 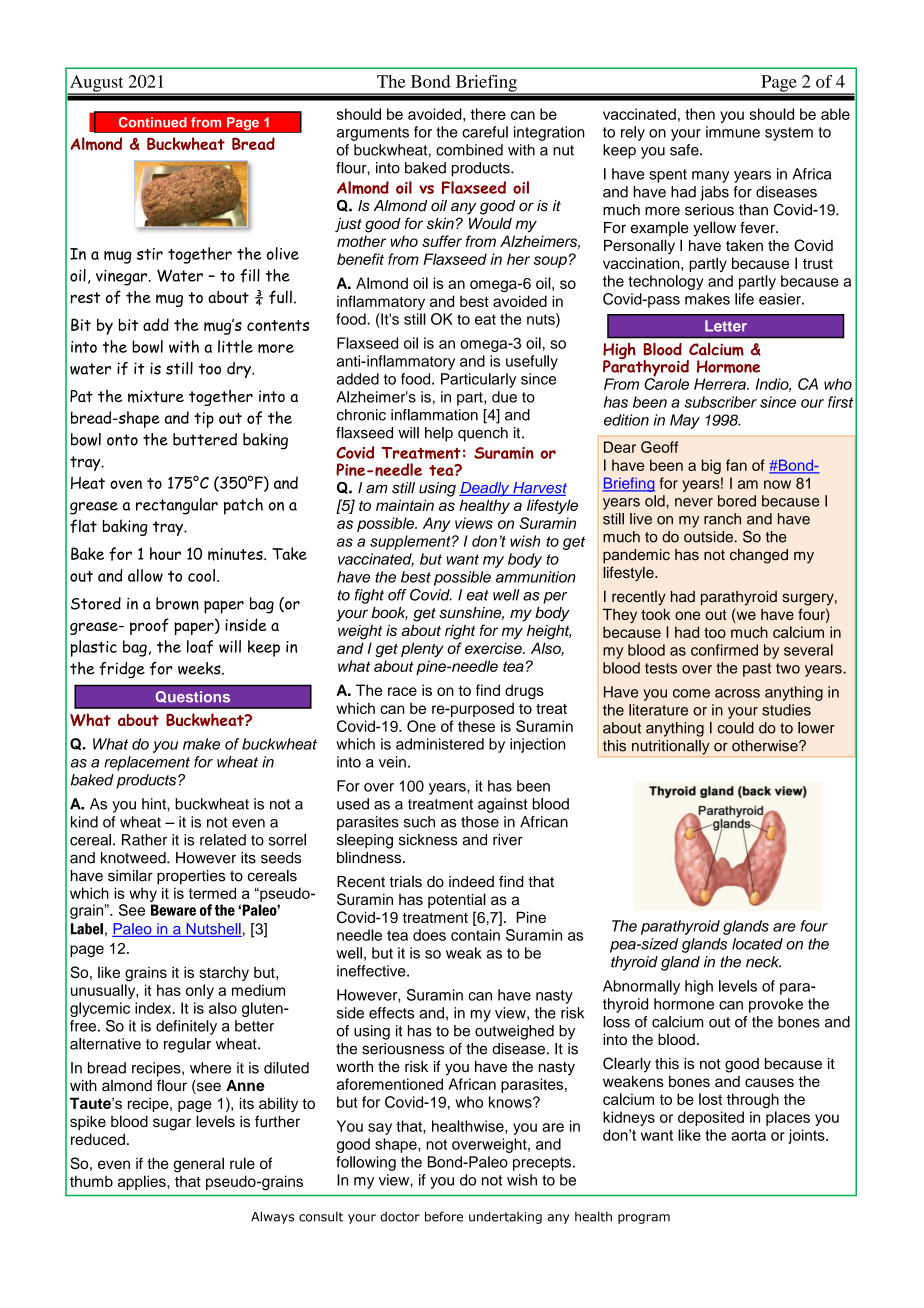 I want to click on hour, so click(x=165, y=553).
